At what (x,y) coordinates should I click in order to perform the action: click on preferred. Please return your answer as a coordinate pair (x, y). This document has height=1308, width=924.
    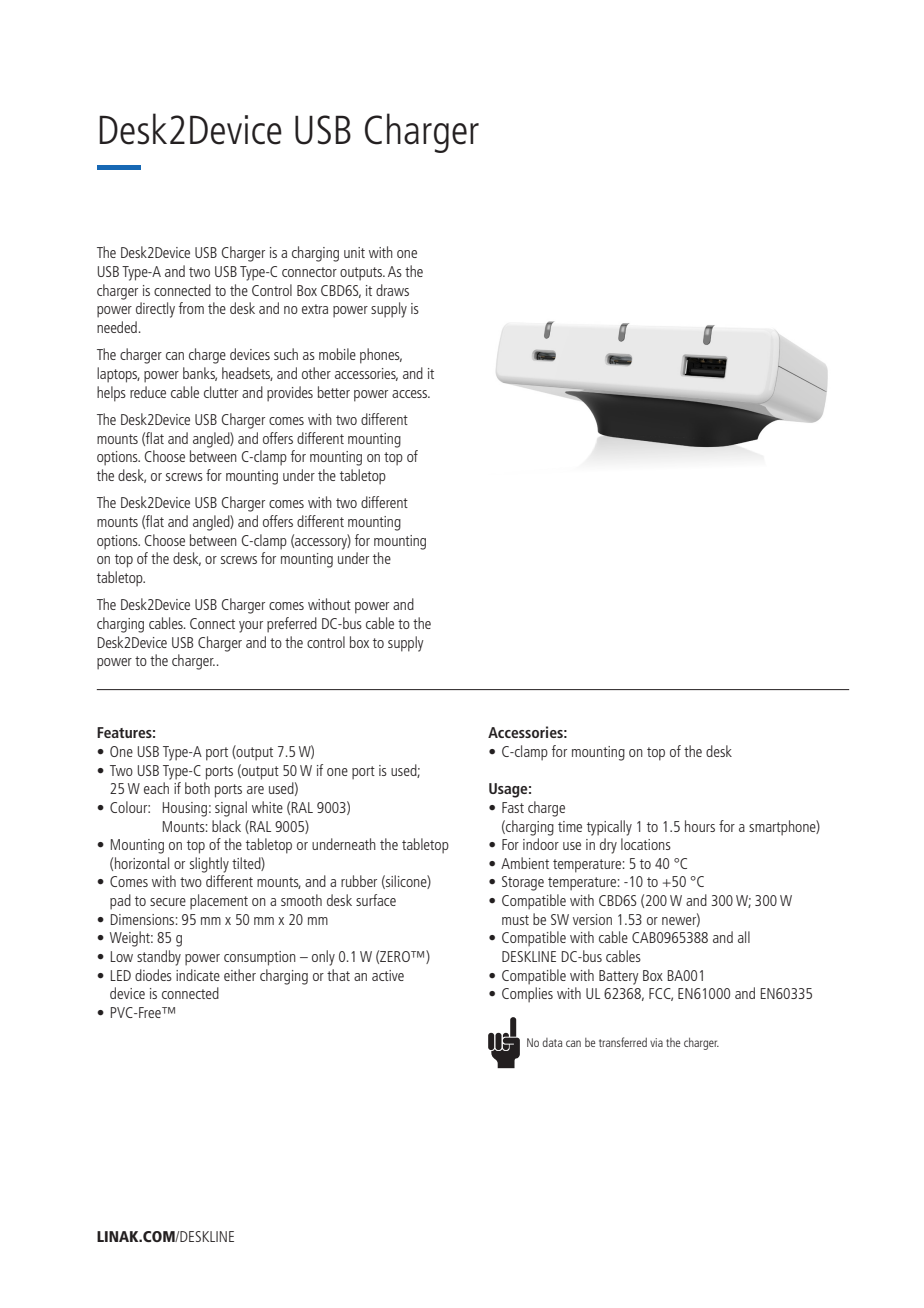
    Looking at the image, I should click on (292, 625).
